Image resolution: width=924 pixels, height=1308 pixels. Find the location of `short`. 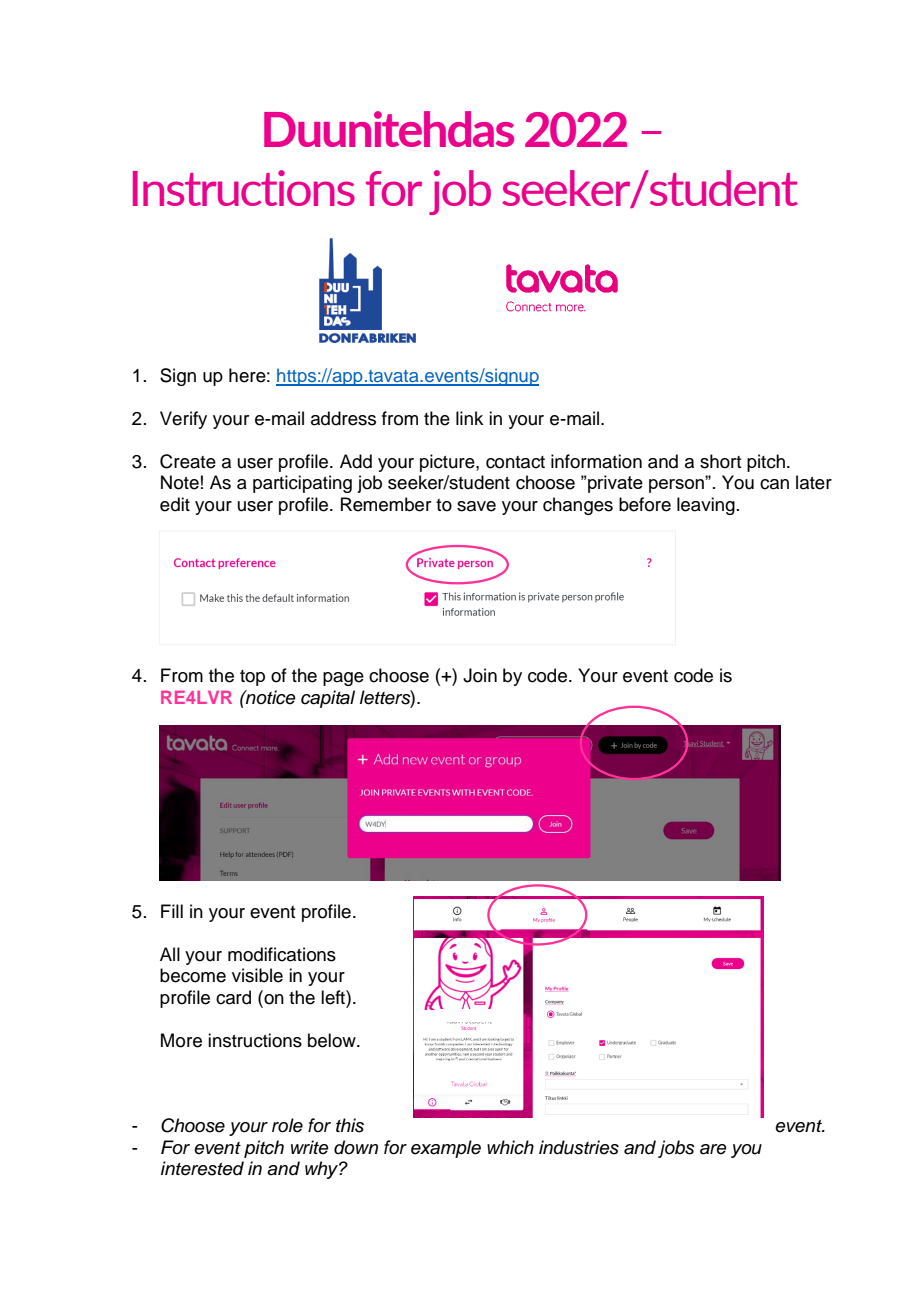

short is located at coordinates (721, 461).
